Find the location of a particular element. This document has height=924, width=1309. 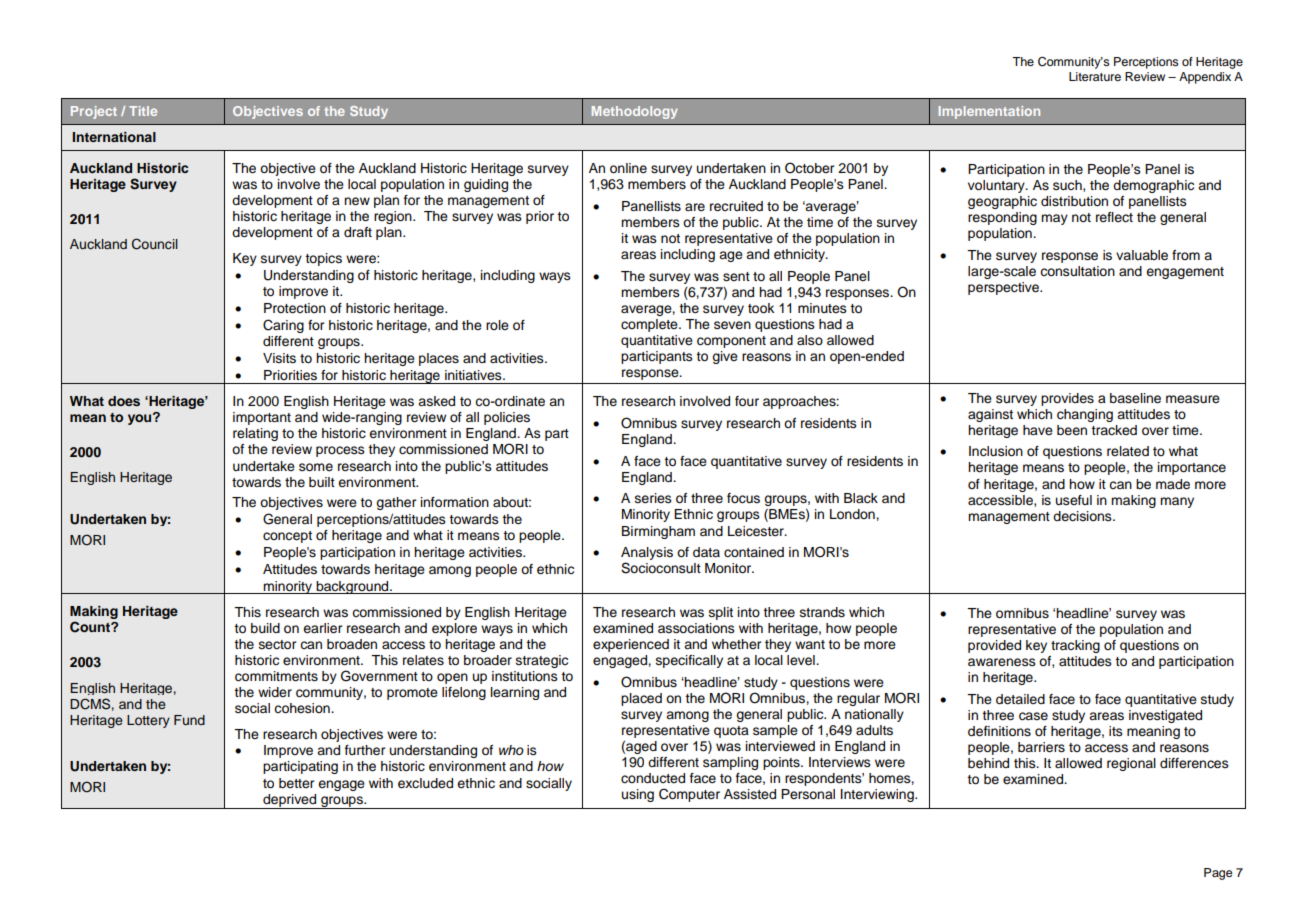

useful is located at coordinates (1074, 500).
